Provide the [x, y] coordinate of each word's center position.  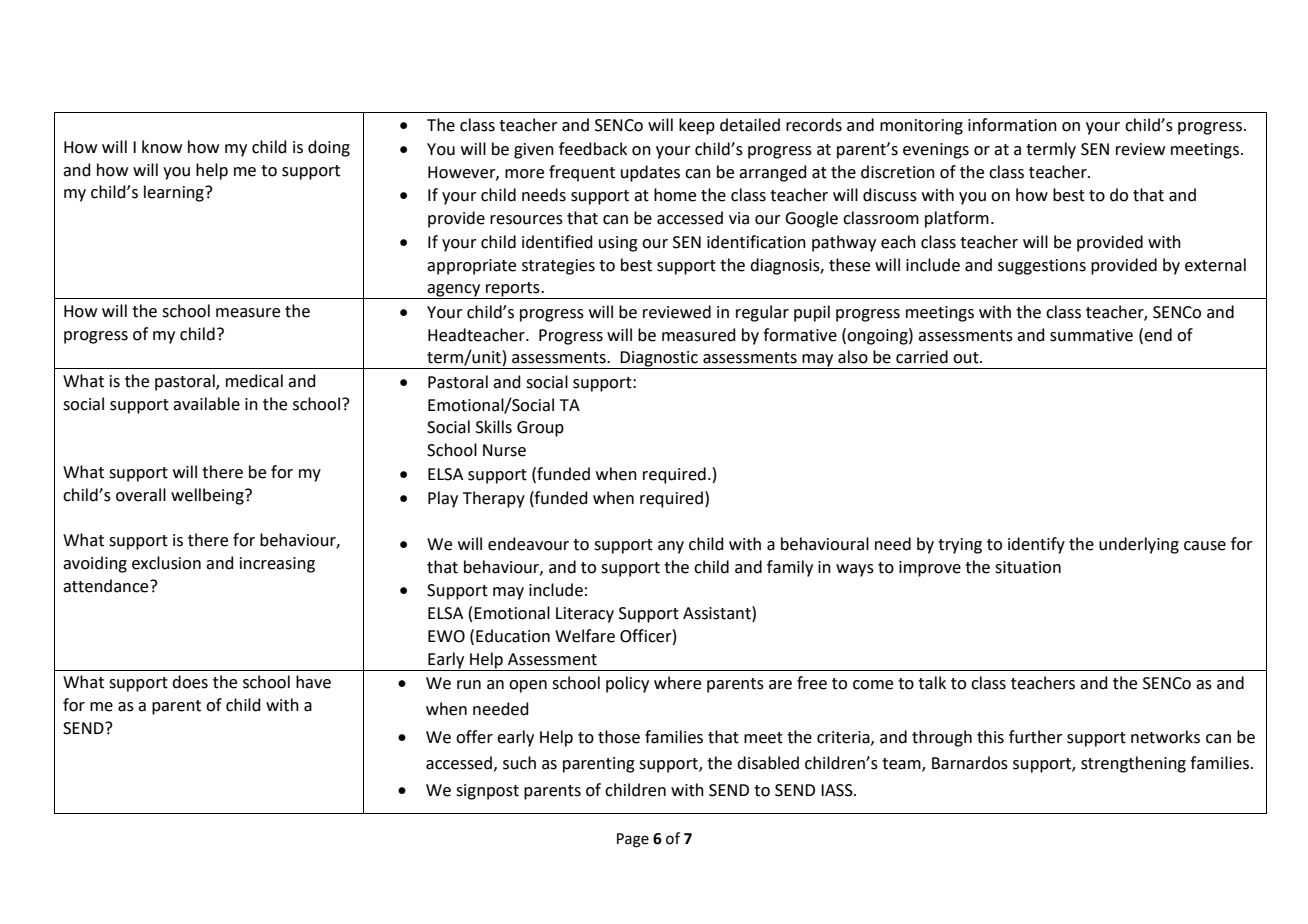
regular [762, 313]
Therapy [494, 499]
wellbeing [208, 496]
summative [1091, 335]
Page [633, 840]
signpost [487, 792]
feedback [593, 149]
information [1012, 125]
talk [932, 683]
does [190, 682]
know [162, 147]
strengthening [1133, 764]
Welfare [585, 636]
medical [254, 381]
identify [1036, 545]
